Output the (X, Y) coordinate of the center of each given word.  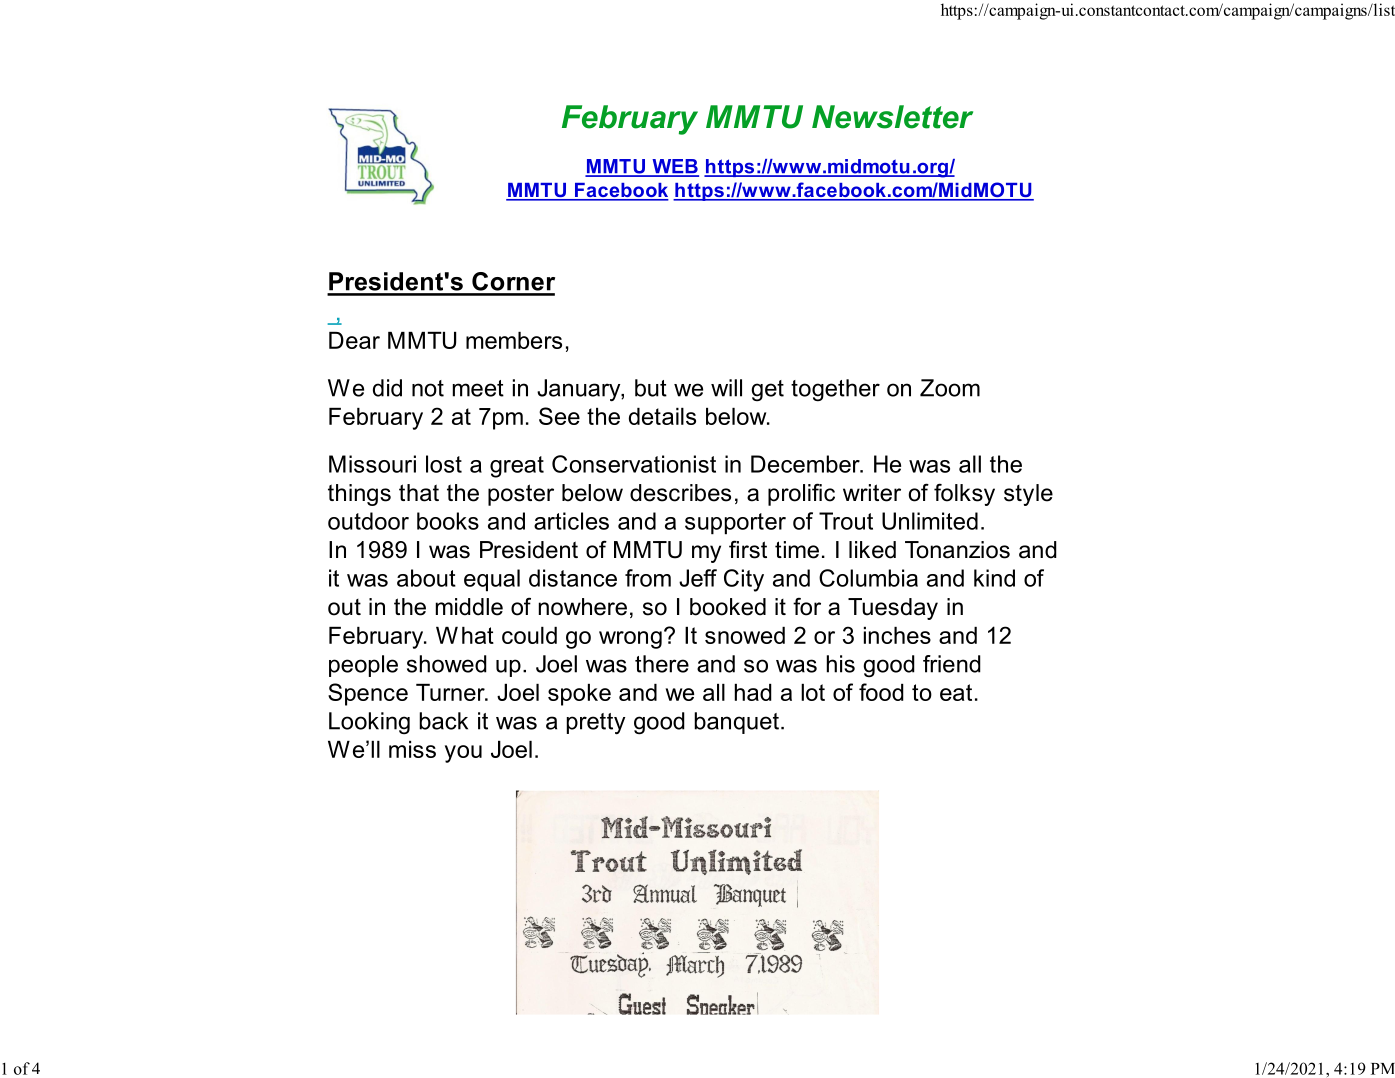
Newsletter (892, 117)
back (443, 721)
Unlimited (930, 521)
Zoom (950, 388)
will (726, 388)
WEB (674, 167)
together (835, 390)
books (448, 521)
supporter (735, 524)
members (514, 340)
